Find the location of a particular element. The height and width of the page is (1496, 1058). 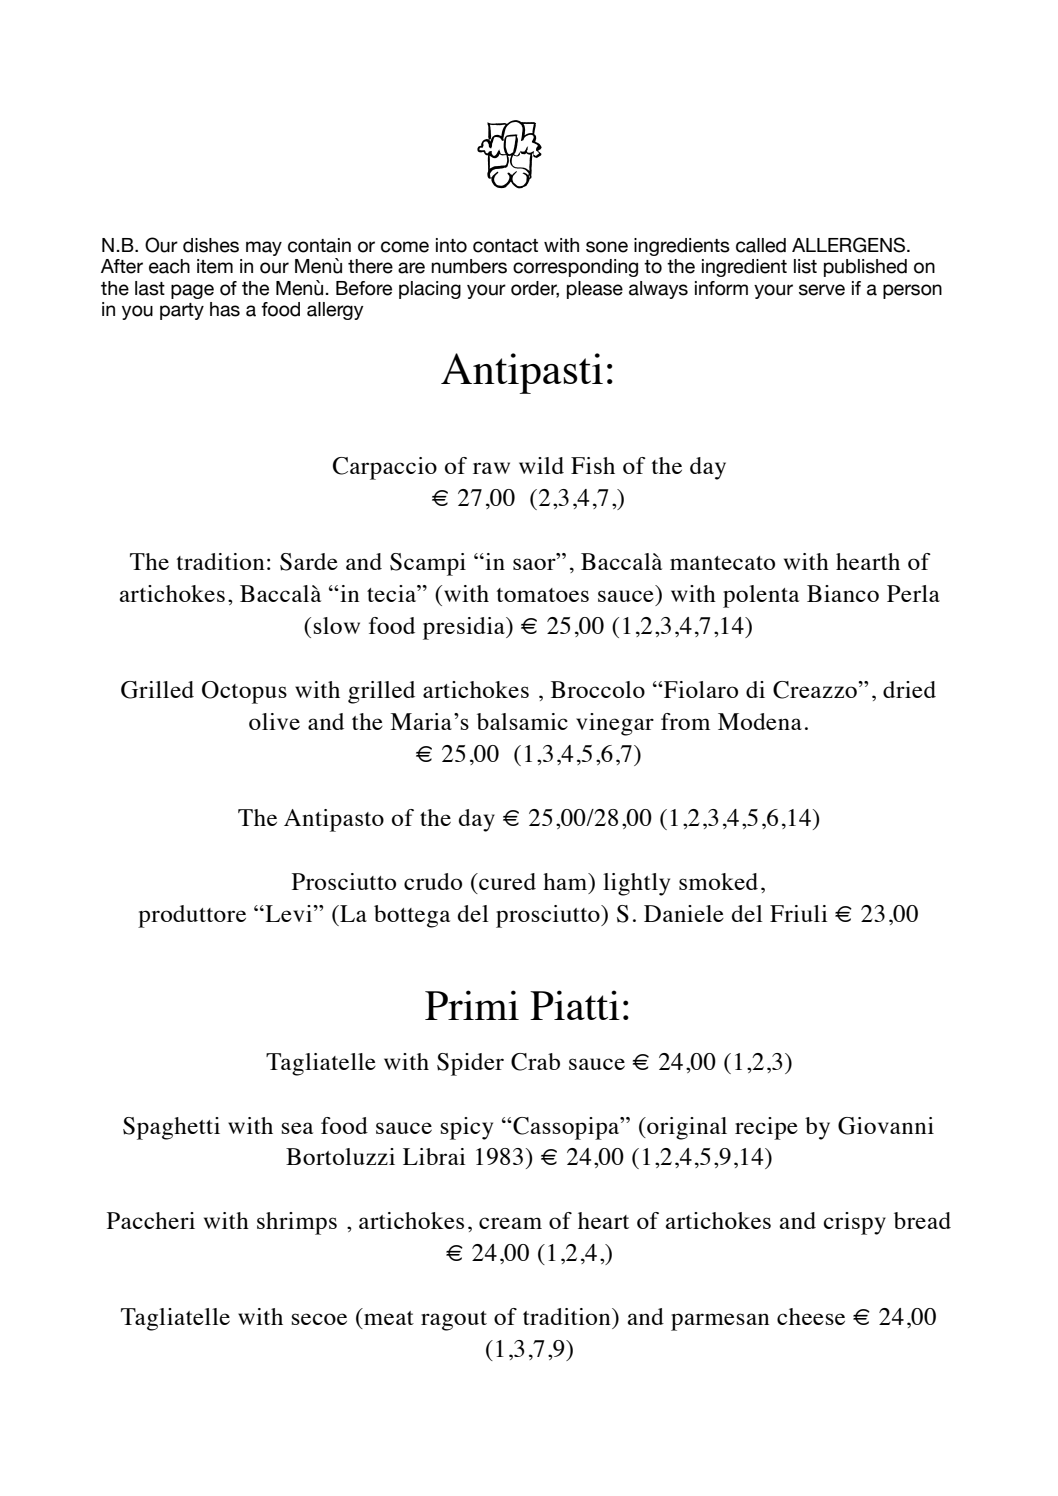

meat is located at coordinates (389, 1318).
